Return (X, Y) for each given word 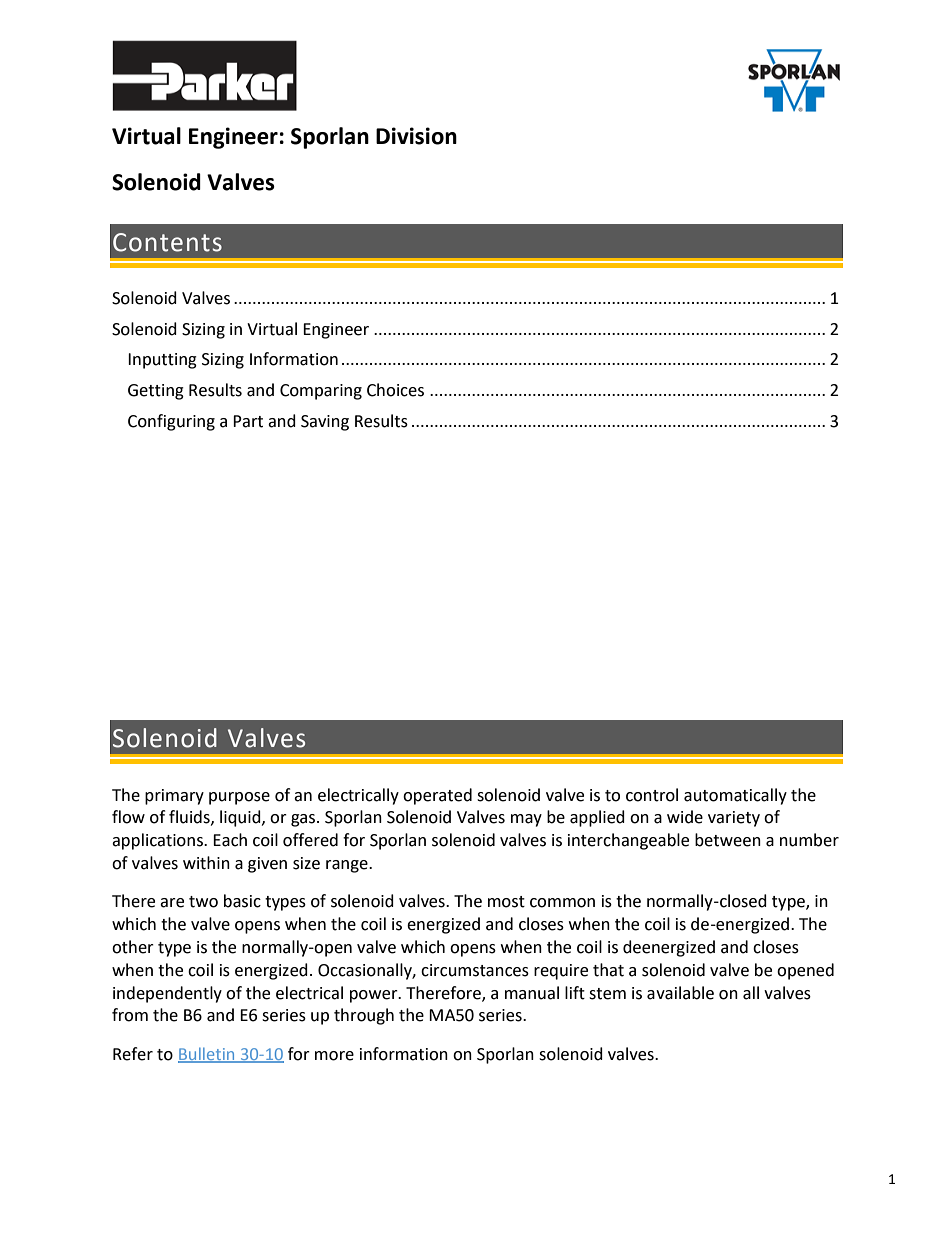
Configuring (171, 422)
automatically (735, 796)
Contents (167, 242)
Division (416, 136)
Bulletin (207, 1055)
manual (532, 993)
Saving (325, 423)
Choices (395, 390)
